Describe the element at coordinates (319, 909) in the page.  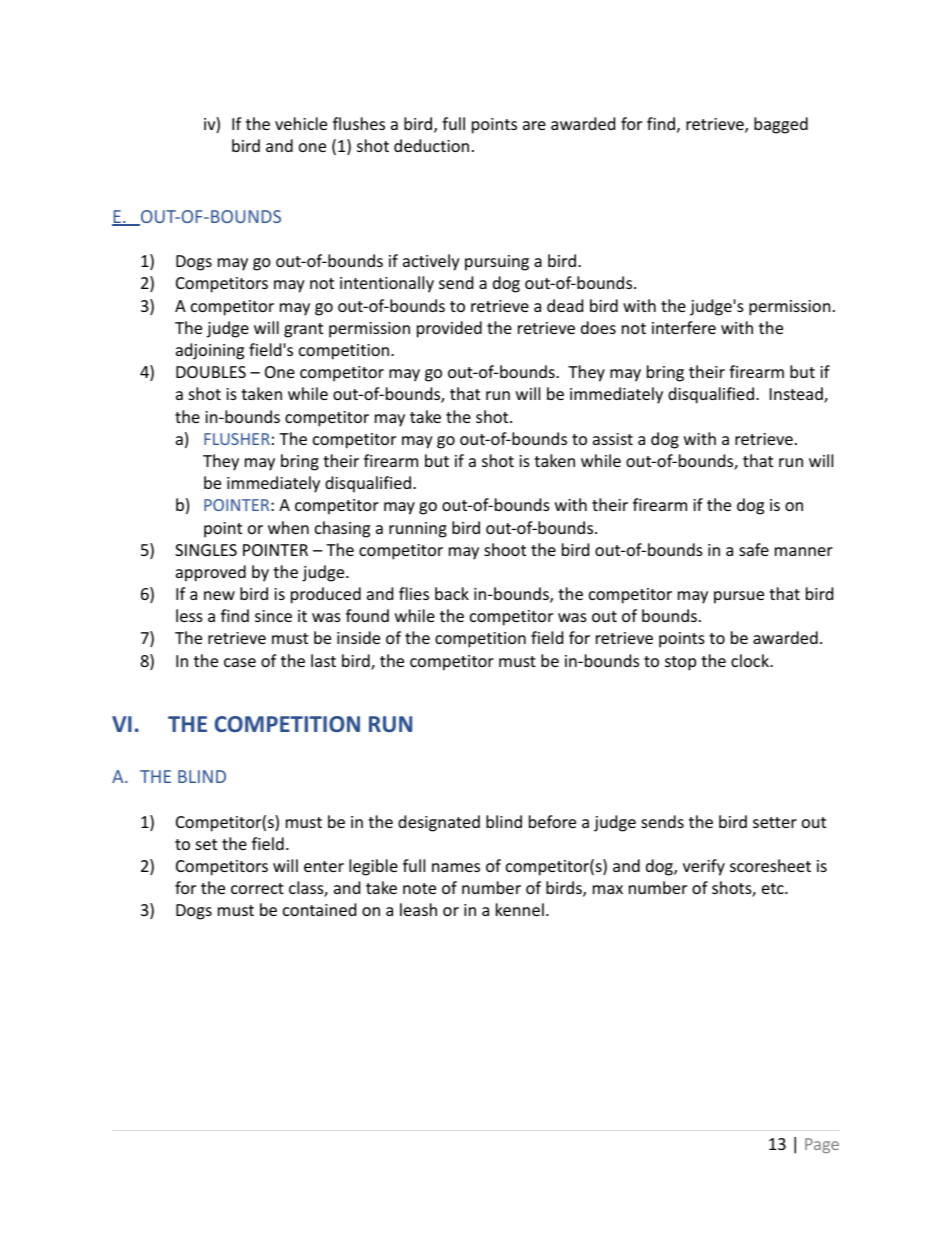
I see `contained` at that location.
